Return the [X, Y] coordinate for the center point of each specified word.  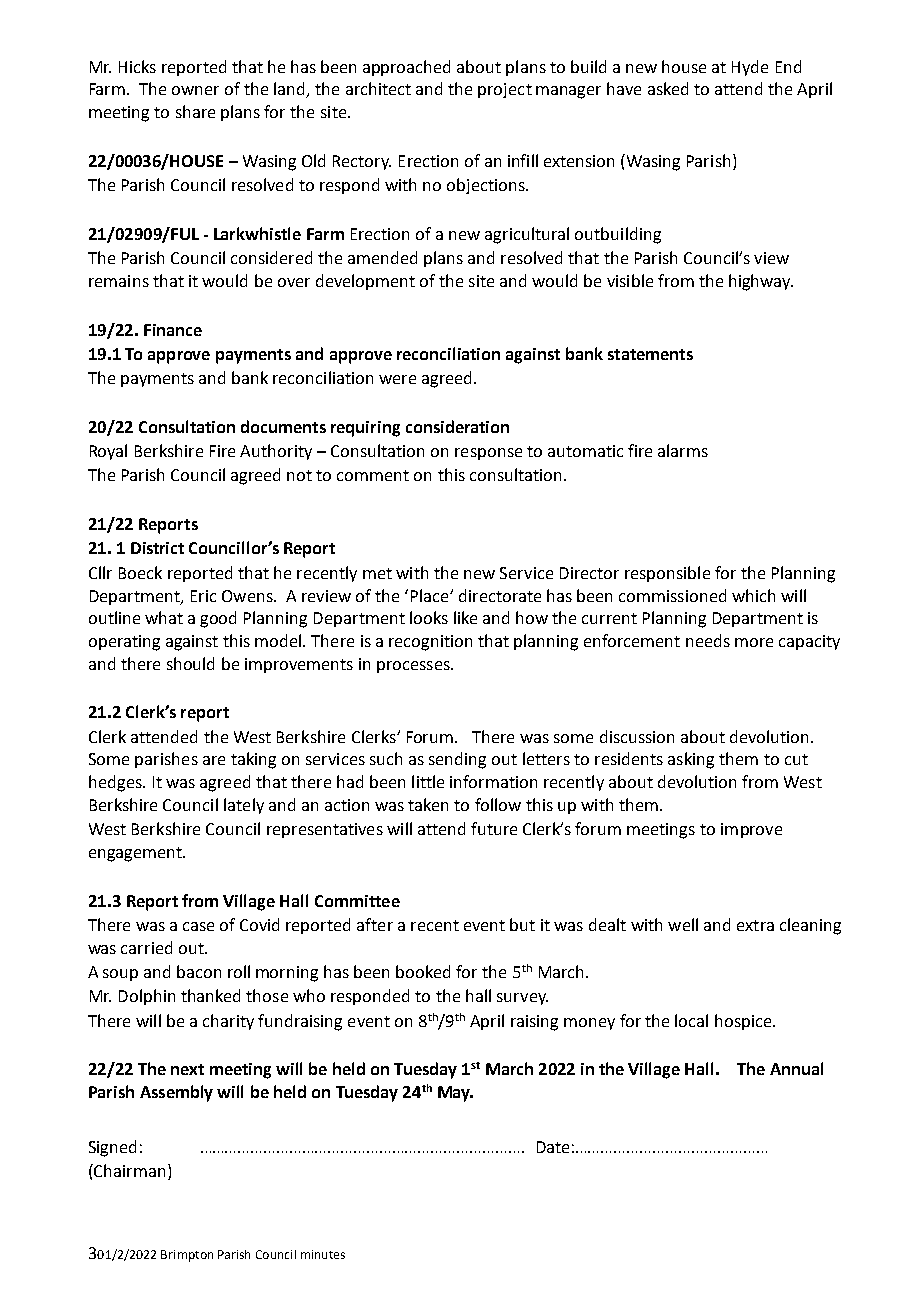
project [505, 90]
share [195, 111]
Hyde [750, 68]
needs [708, 640]
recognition [430, 643]
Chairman [128, 1170]
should [190, 663]
